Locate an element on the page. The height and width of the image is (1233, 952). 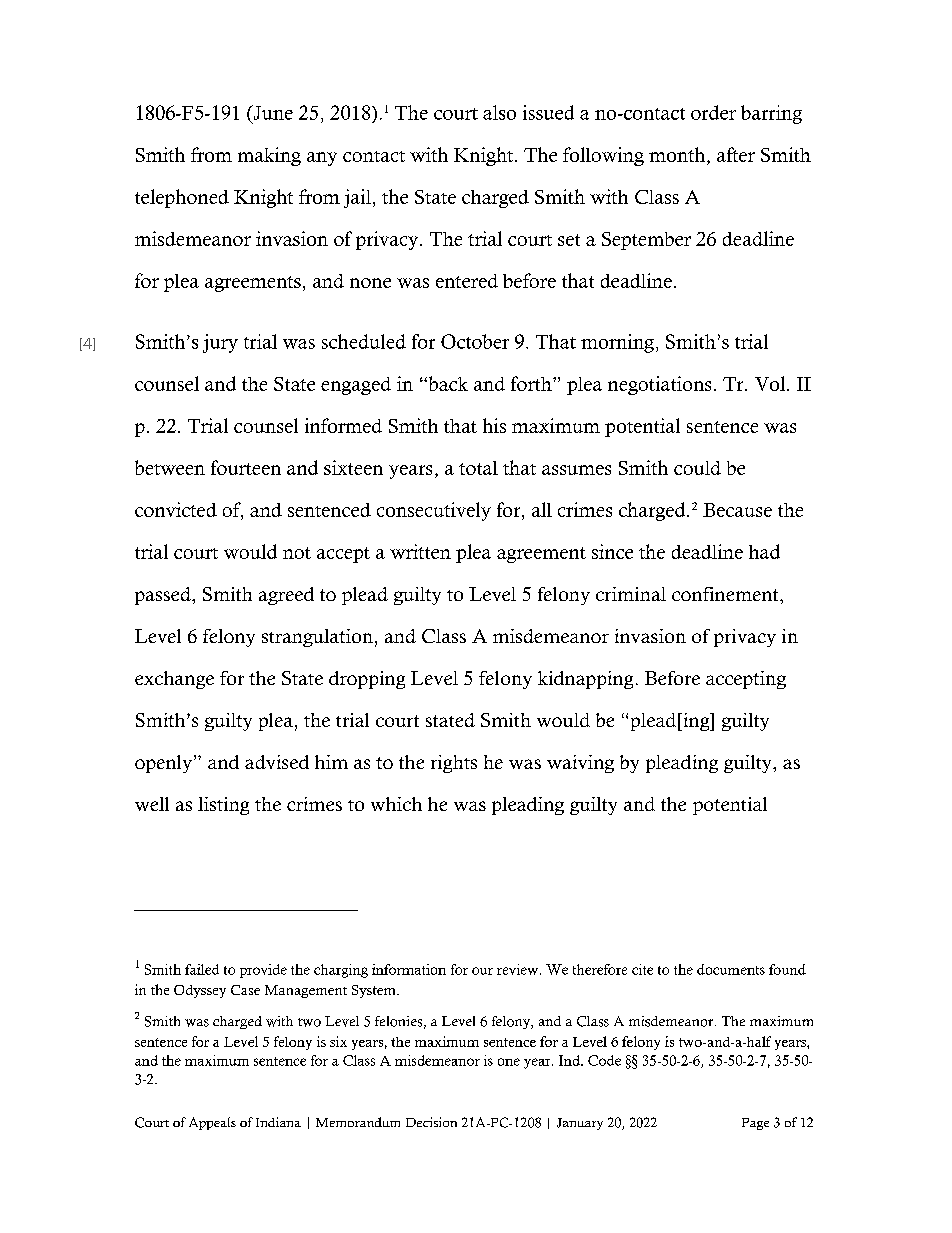
written is located at coordinates (420, 551).
